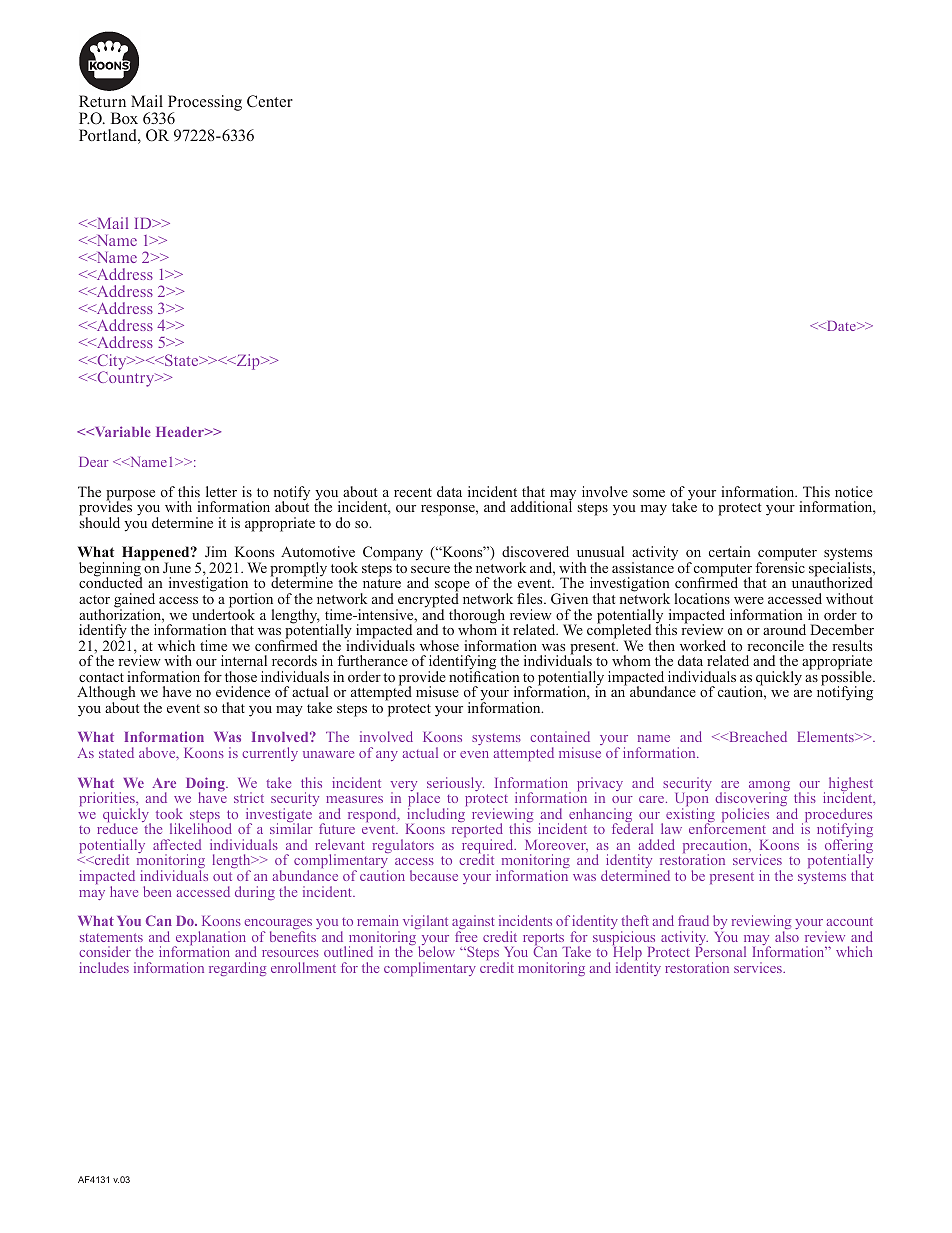 This image has height=1233, width=952. What do you see at coordinates (784, 629) in the image?
I see `around` at bounding box center [784, 629].
